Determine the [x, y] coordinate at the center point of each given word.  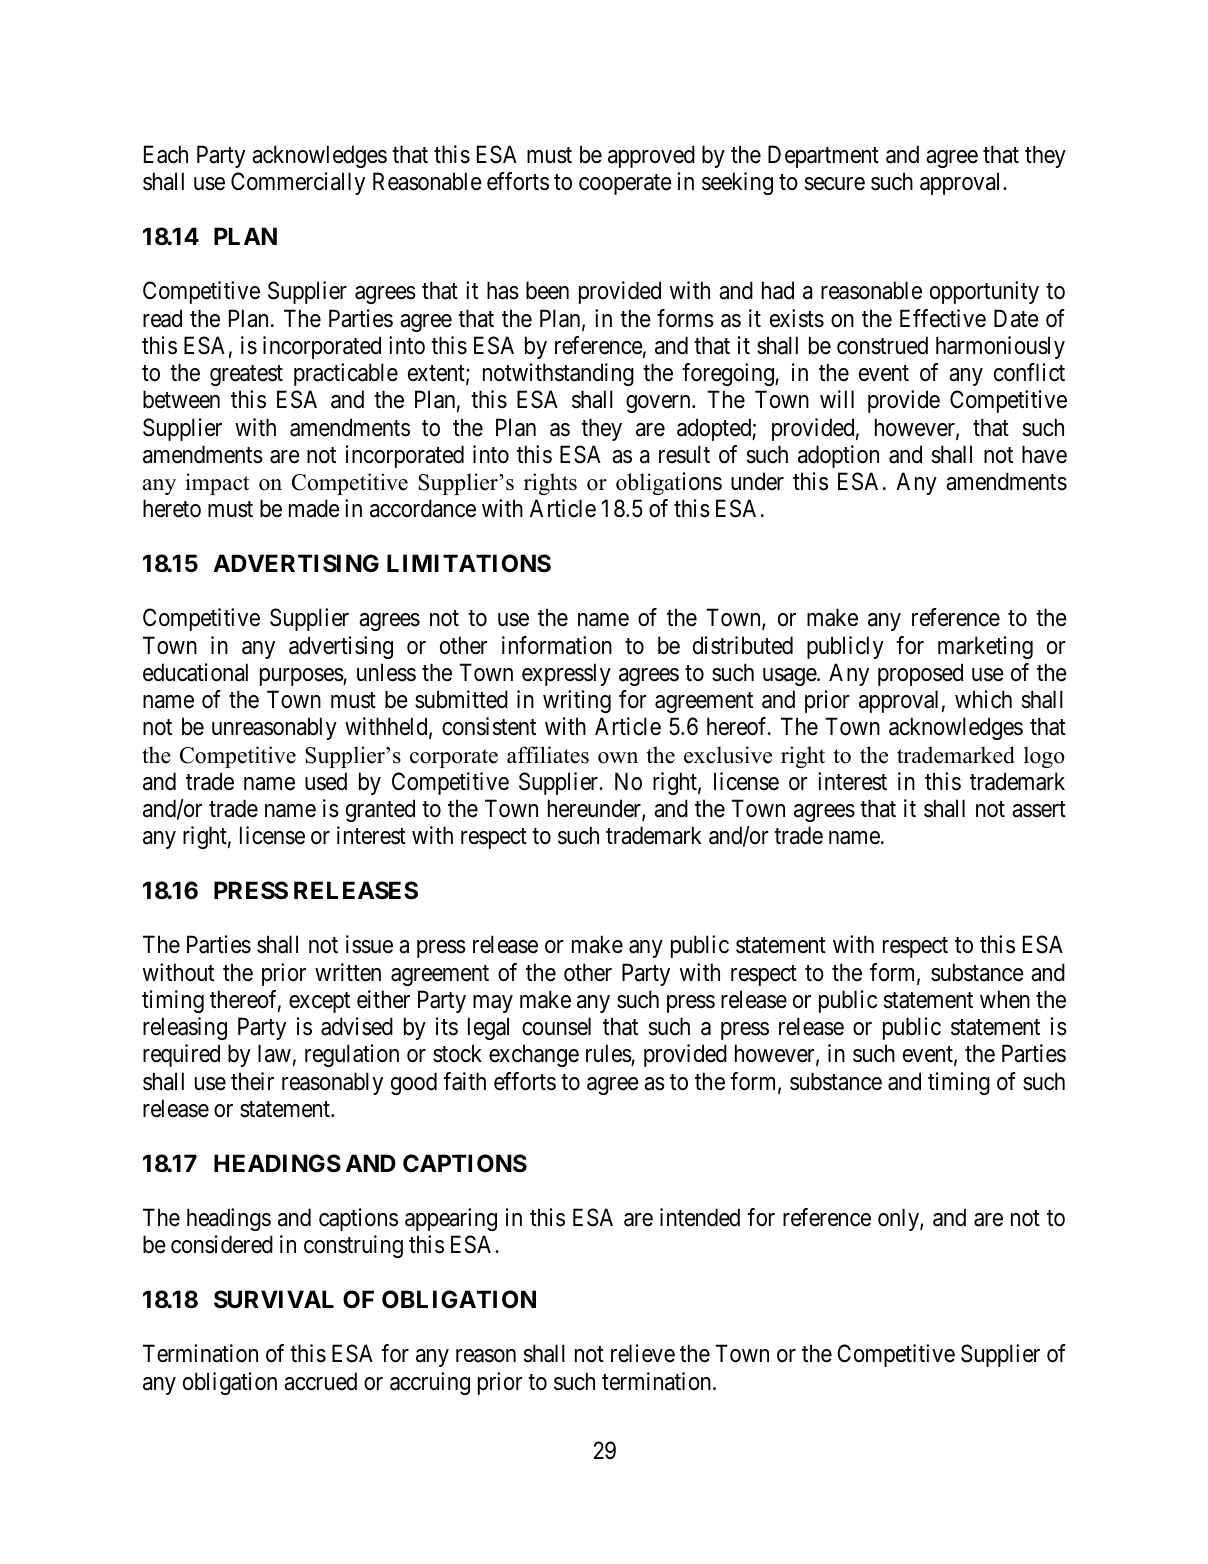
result [684, 454]
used [326, 781]
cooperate [625, 185]
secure [835, 184]
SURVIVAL [274, 1299]
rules [609, 1055]
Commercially [298, 183]
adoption [838, 456]
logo [1044, 757]
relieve [643, 1353]
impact [217, 484]
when [1005, 999]
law [274, 1053]
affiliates [548, 755]
